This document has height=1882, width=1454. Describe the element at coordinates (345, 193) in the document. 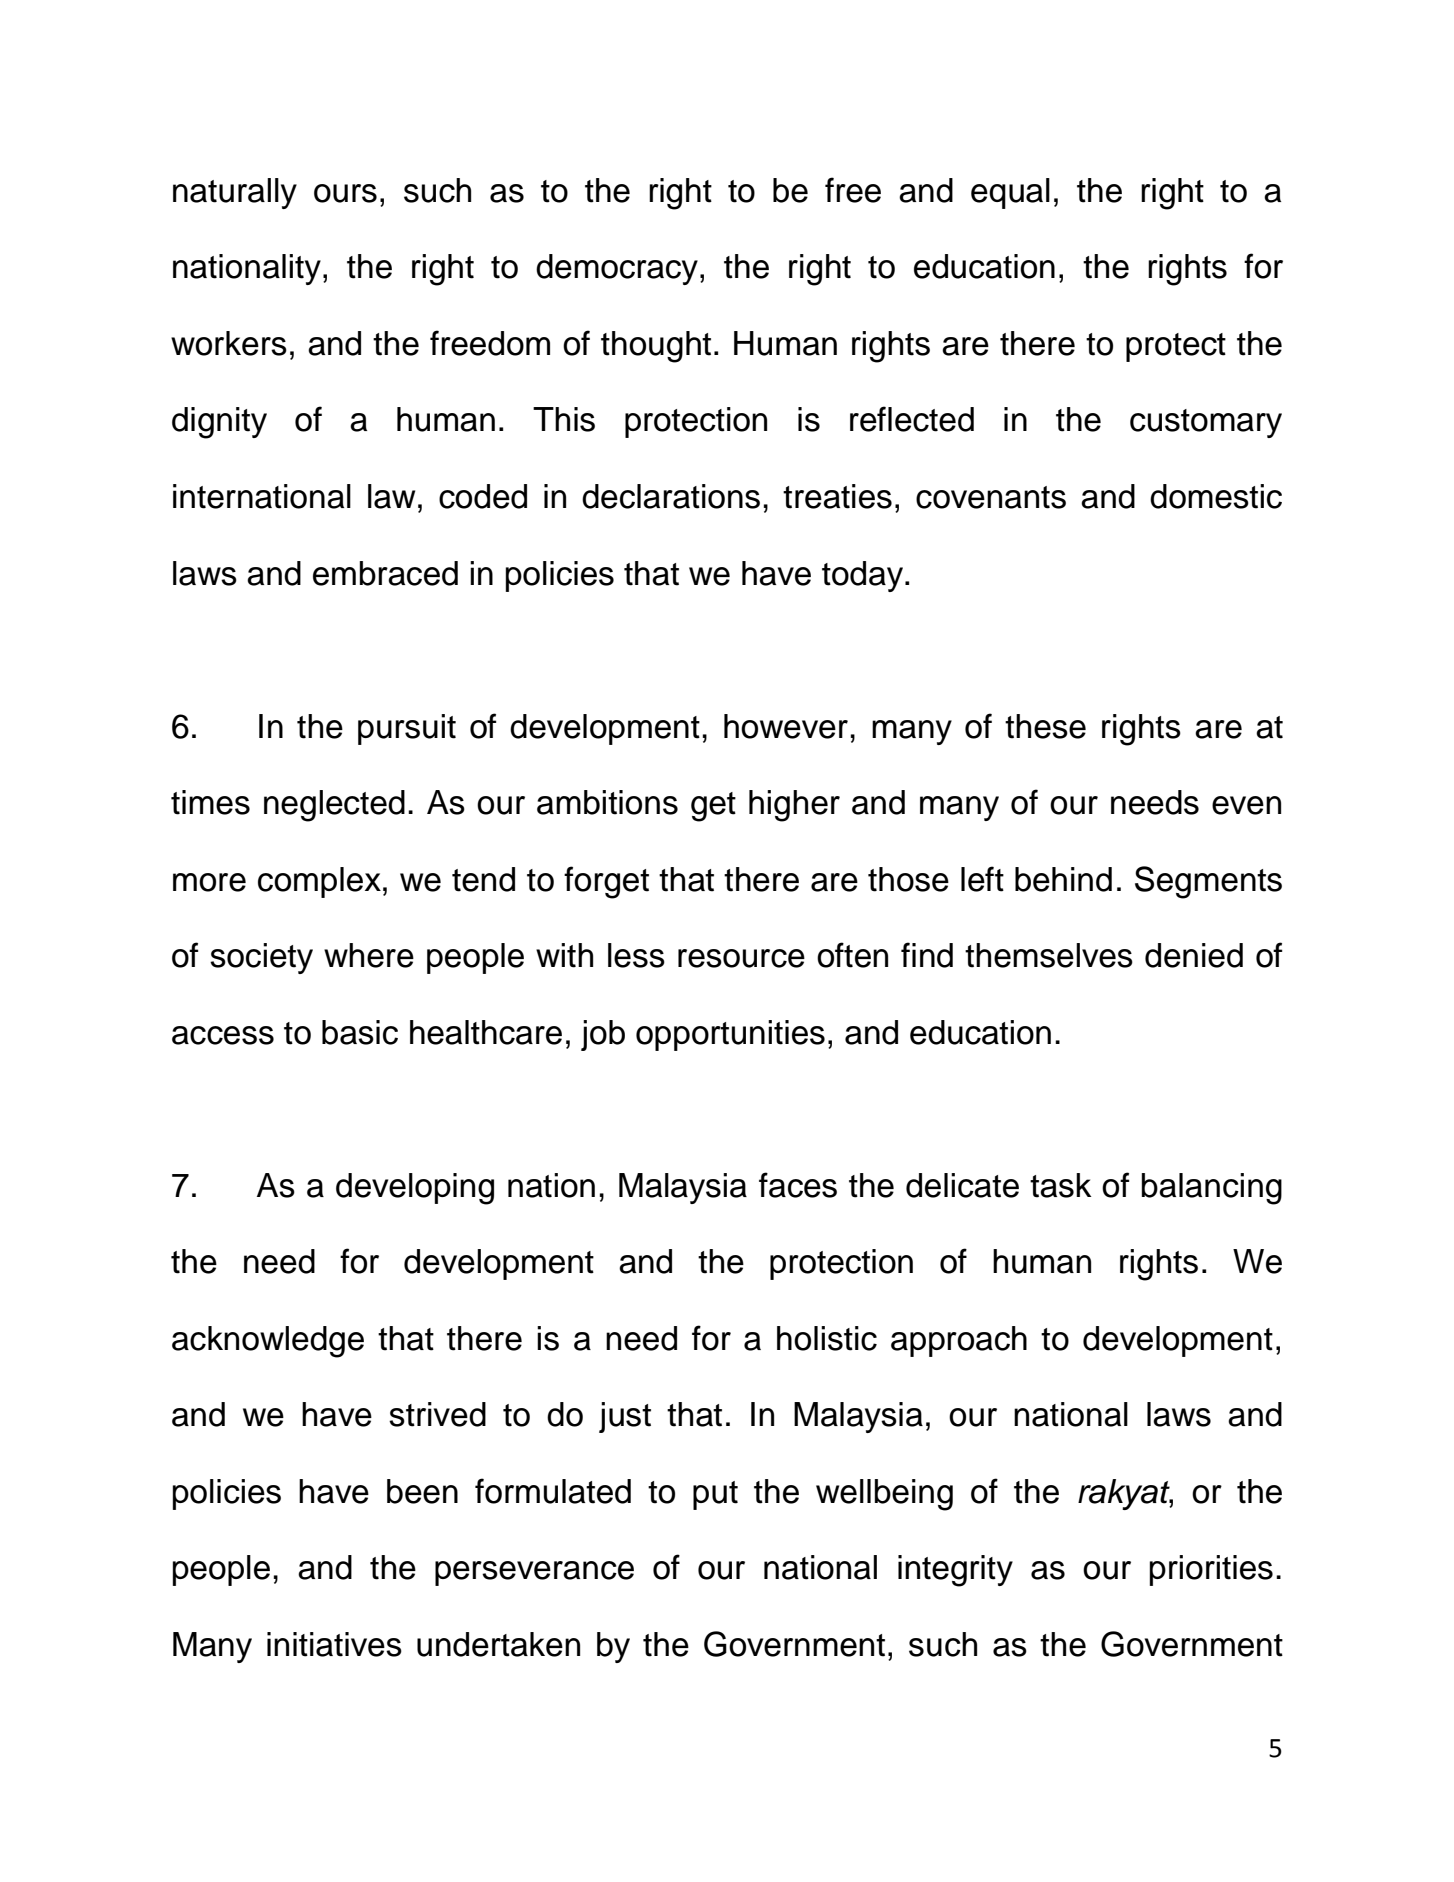

I see `ours` at that location.
